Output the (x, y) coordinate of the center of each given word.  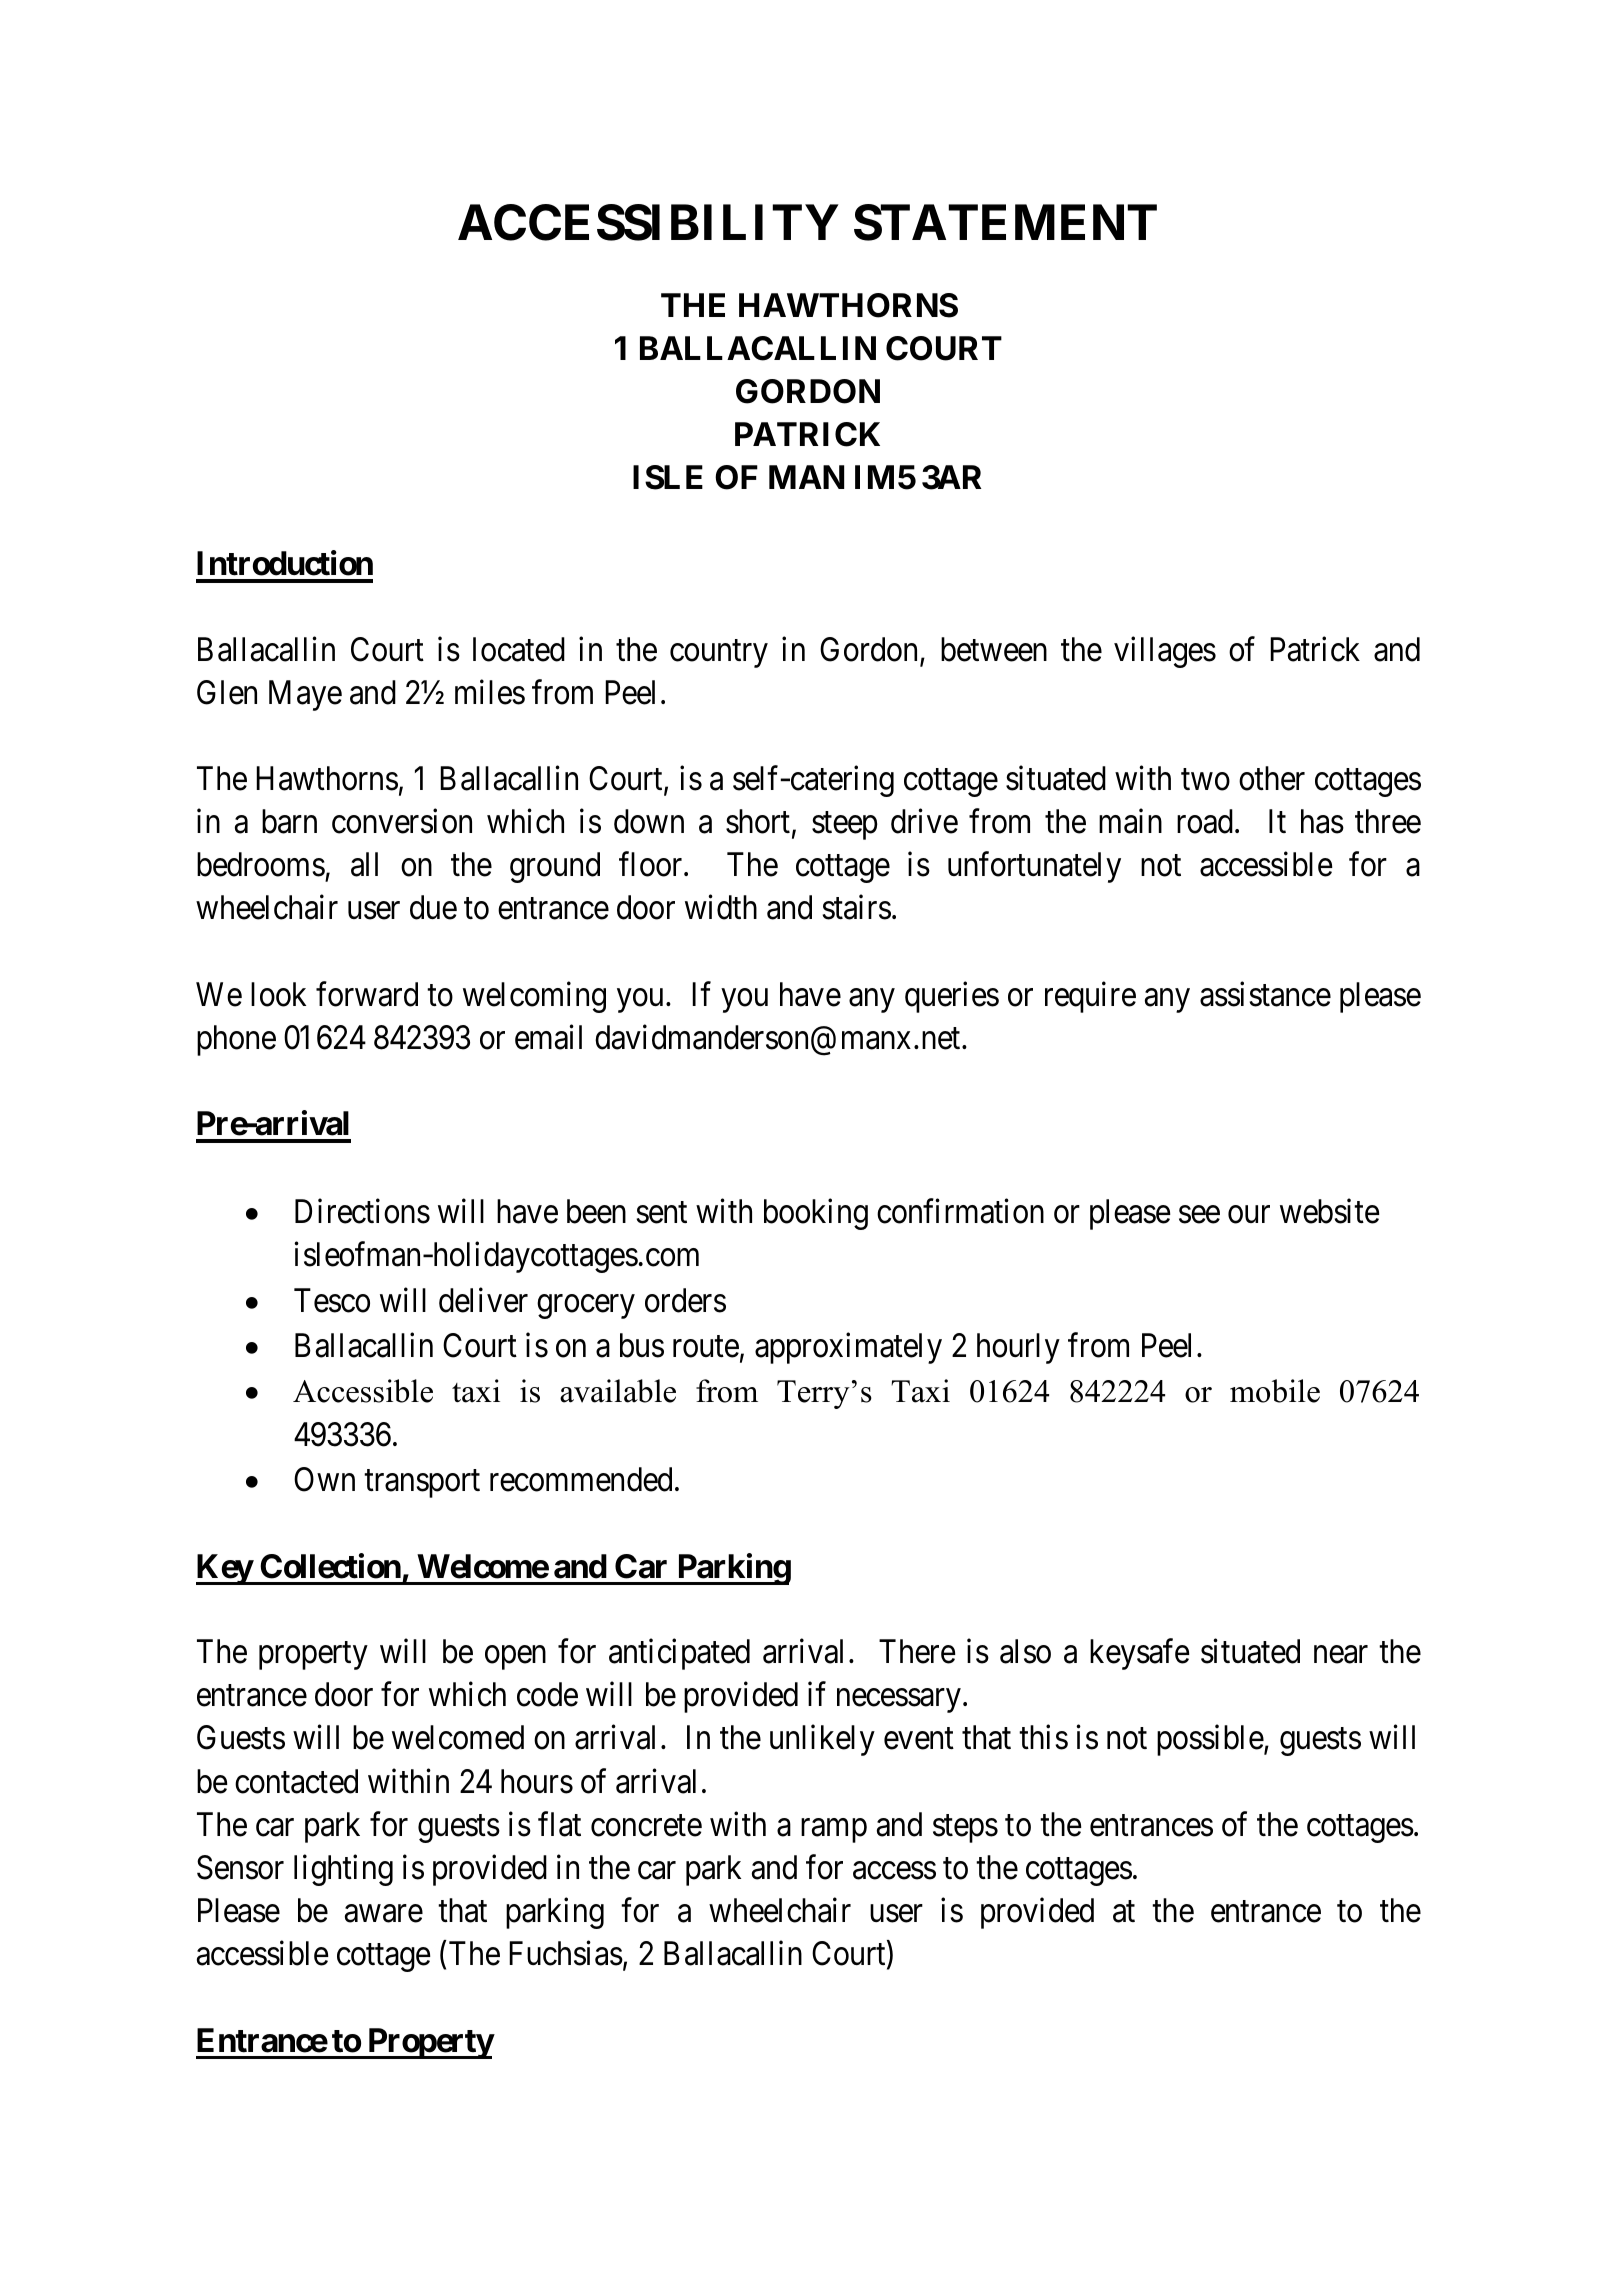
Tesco (332, 1300)
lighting (343, 1870)
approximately (848, 1348)
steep (845, 826)
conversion (402, 821)
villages (1165, 652)
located (519, 649)
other (1272, 778)
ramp (834, 1831)
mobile (1275, 1391)
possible (1210, 1740)
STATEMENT (1005, 222)
